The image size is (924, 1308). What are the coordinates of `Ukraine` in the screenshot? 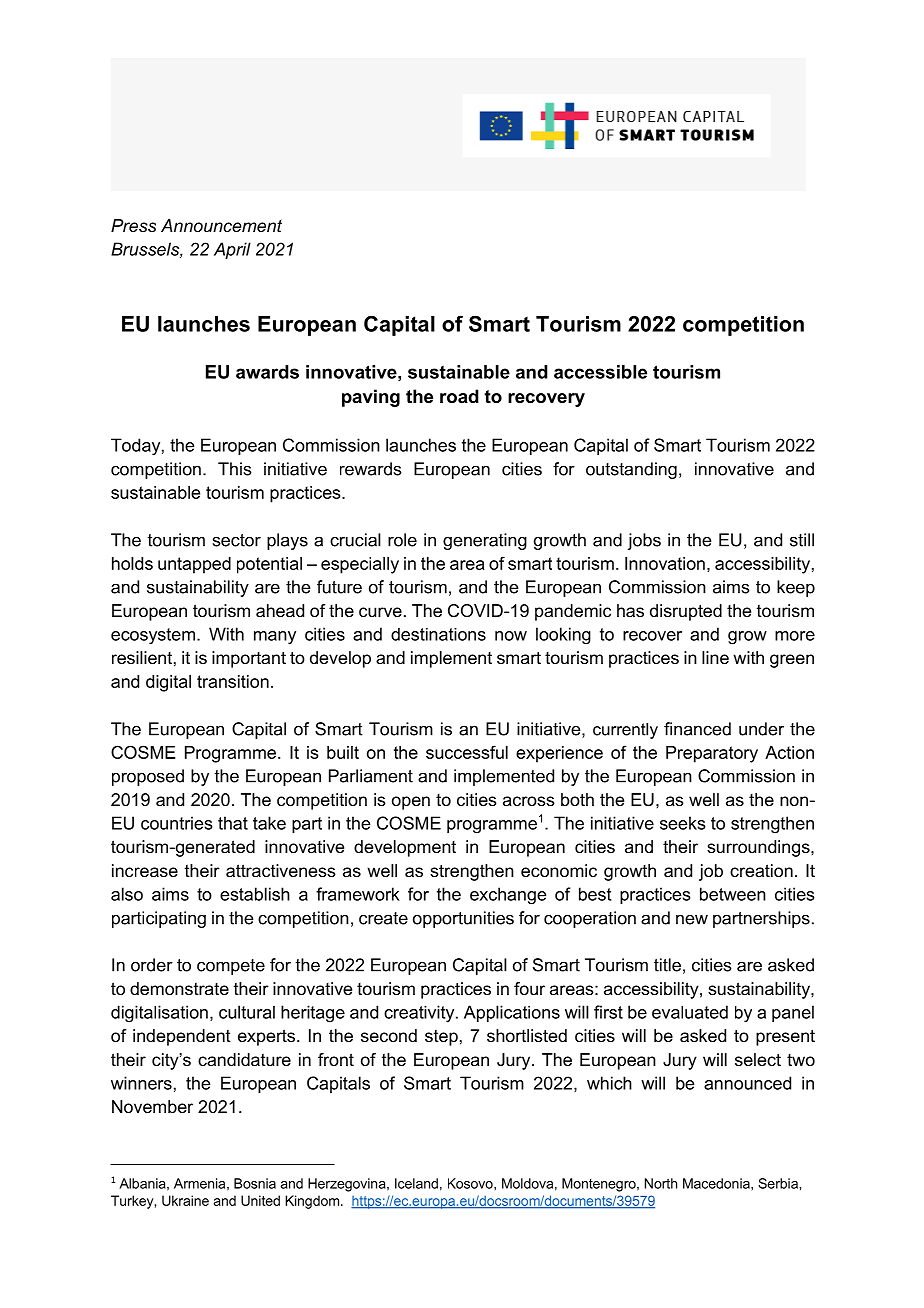 It's located at (185, 1200).
